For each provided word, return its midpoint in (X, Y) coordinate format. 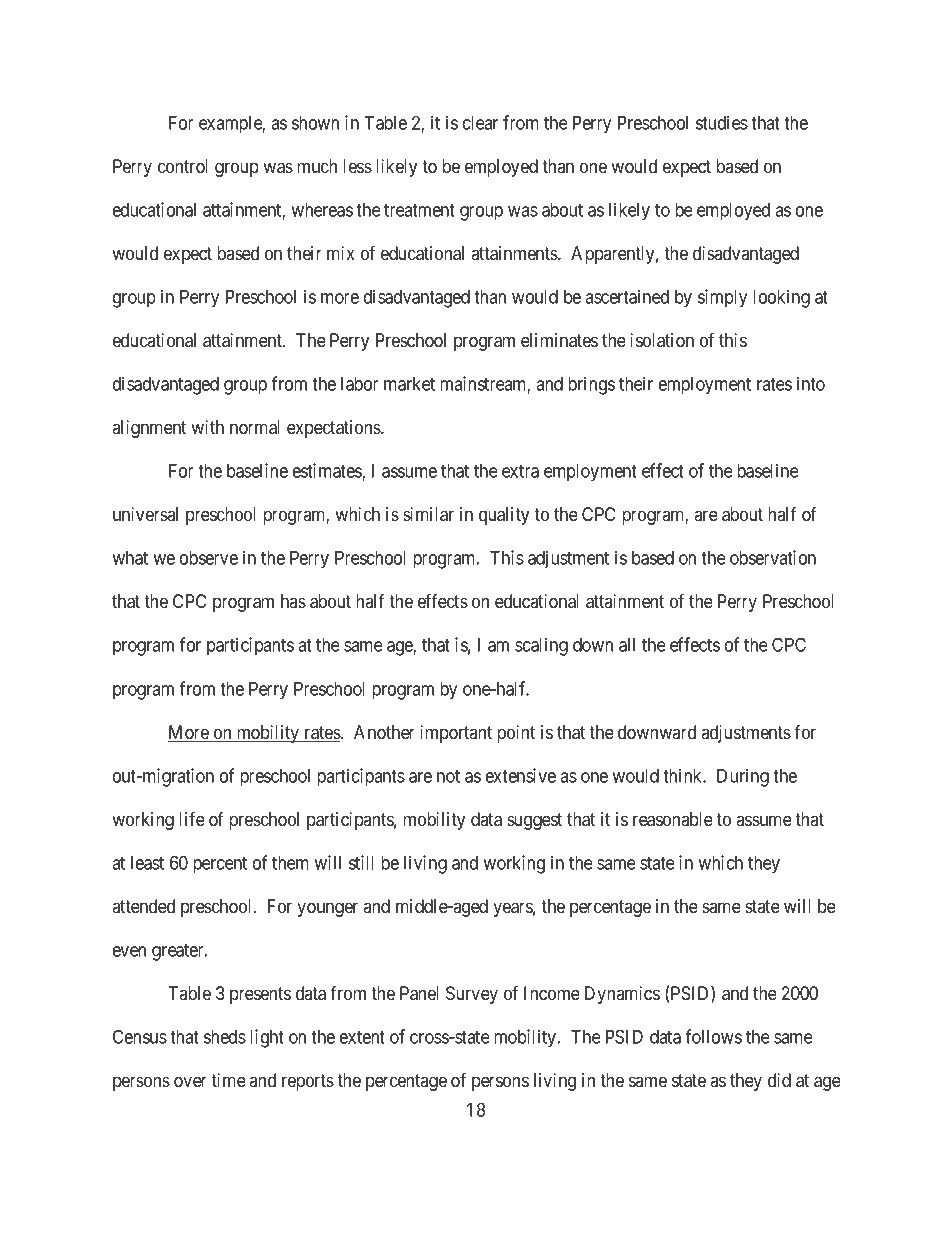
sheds (225, 1037)
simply (722, 298)
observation (773, 557)
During (743, 777)
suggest (534, 821)
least (147, 863)
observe (209, 558)
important (456, 734)
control (183, 166)
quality (504, 516)
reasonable (673, 819)
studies (722, 122)
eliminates (559, 340)
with (207, 427)
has (293, 601)
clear (480, 123)
